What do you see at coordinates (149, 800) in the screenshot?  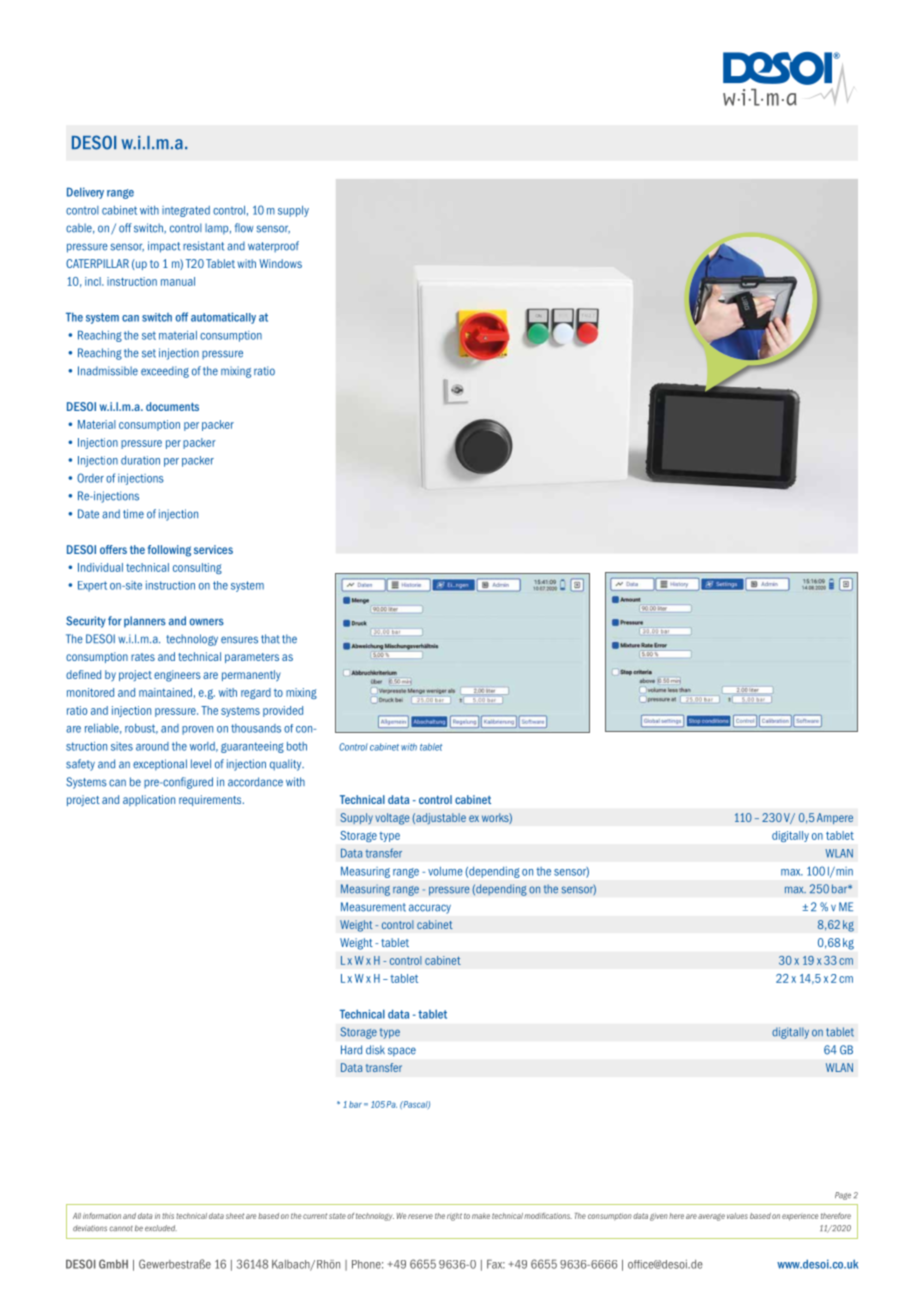 I see `application` at bounding box center [149, 800].
